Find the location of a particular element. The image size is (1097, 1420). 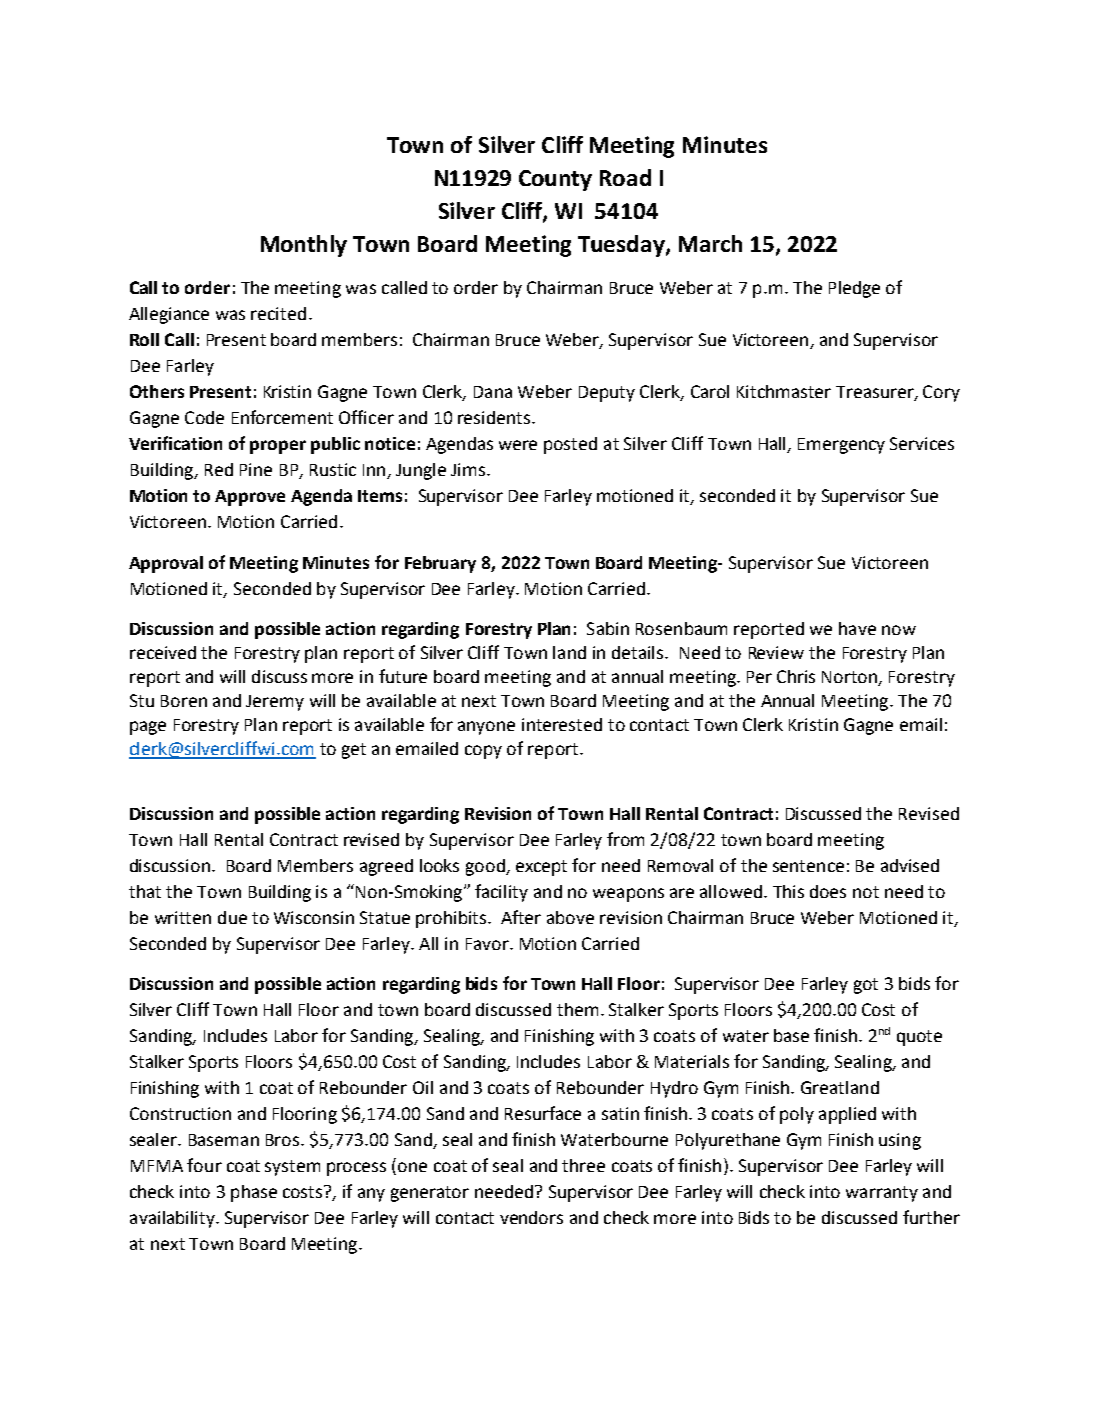

County is located at coordinates (555, 180).
